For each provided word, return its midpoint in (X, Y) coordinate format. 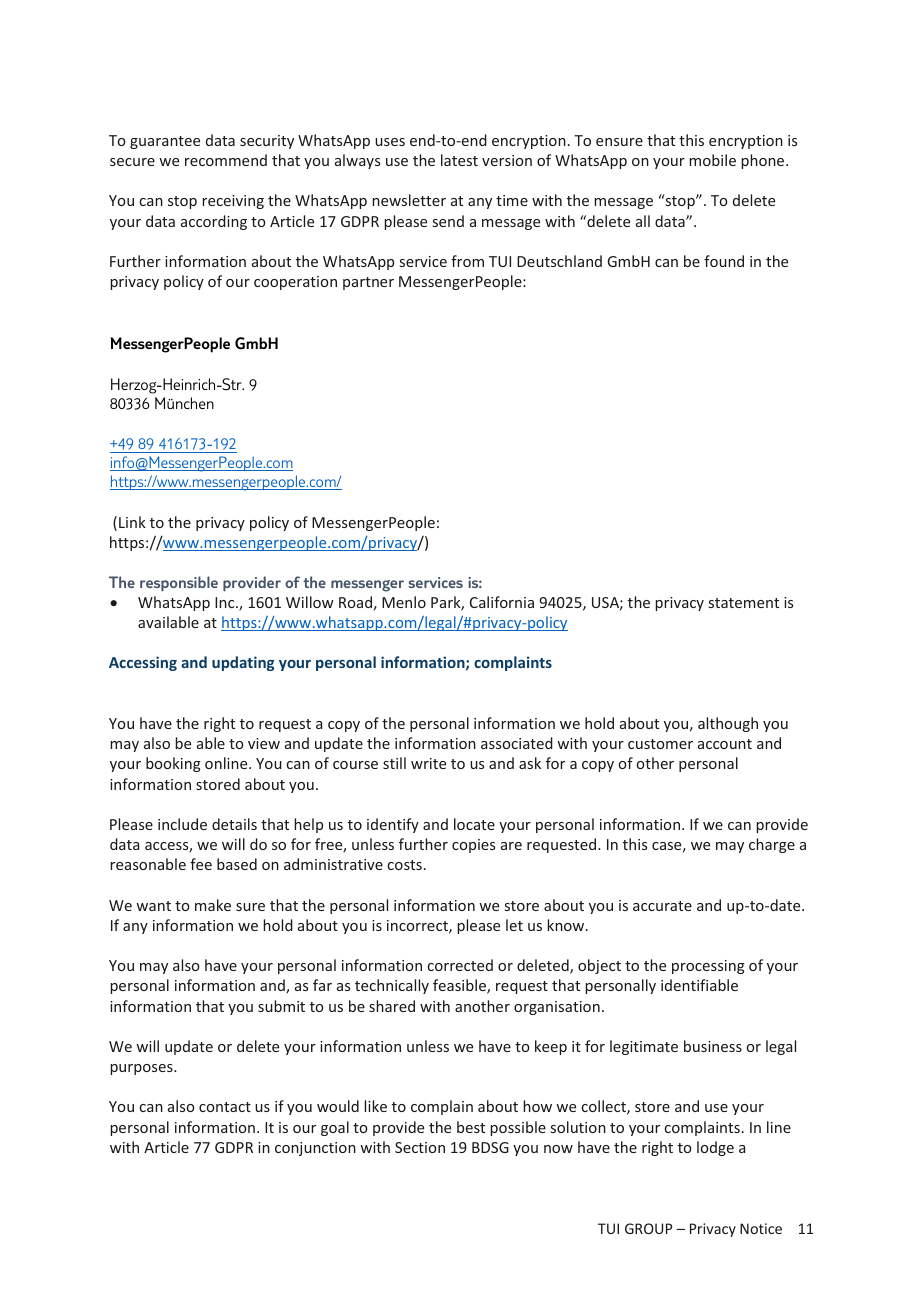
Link (132, 522)
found (724, 261)
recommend (226, 160)
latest (459, 160)
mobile (712, 160)
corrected (460, 965)
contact (225, 1107)
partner (368, 283)
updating (243, 663)
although (728, 724)
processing (708, 967)
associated (517, 743)
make (213, 905)
